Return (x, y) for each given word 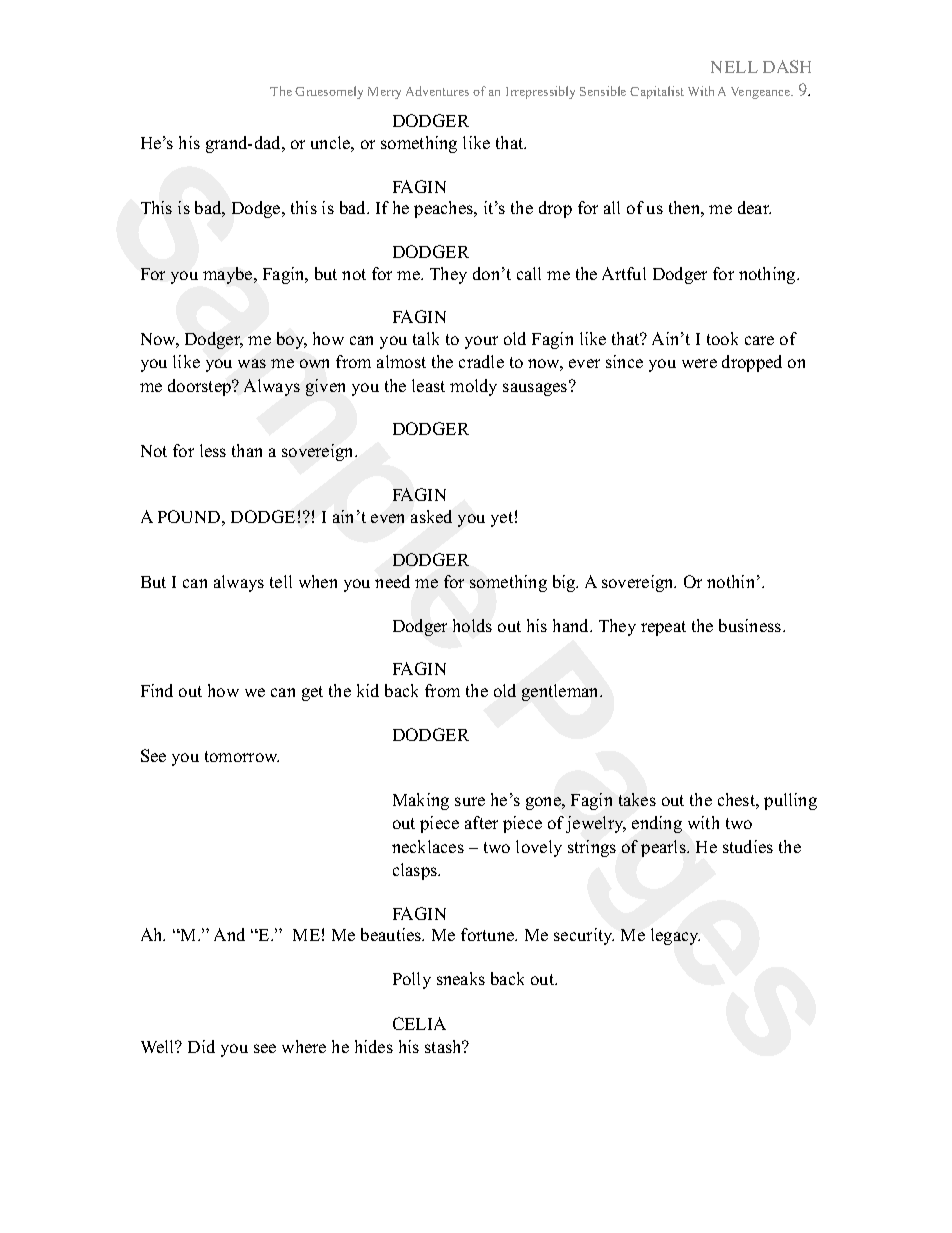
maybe (229, 275)
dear (754, 207)
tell (281, 581)
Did (201, 1046)
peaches (445, 209)
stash (444, 1046)
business (751, 625)
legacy (675, 936)
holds (472, 625)
